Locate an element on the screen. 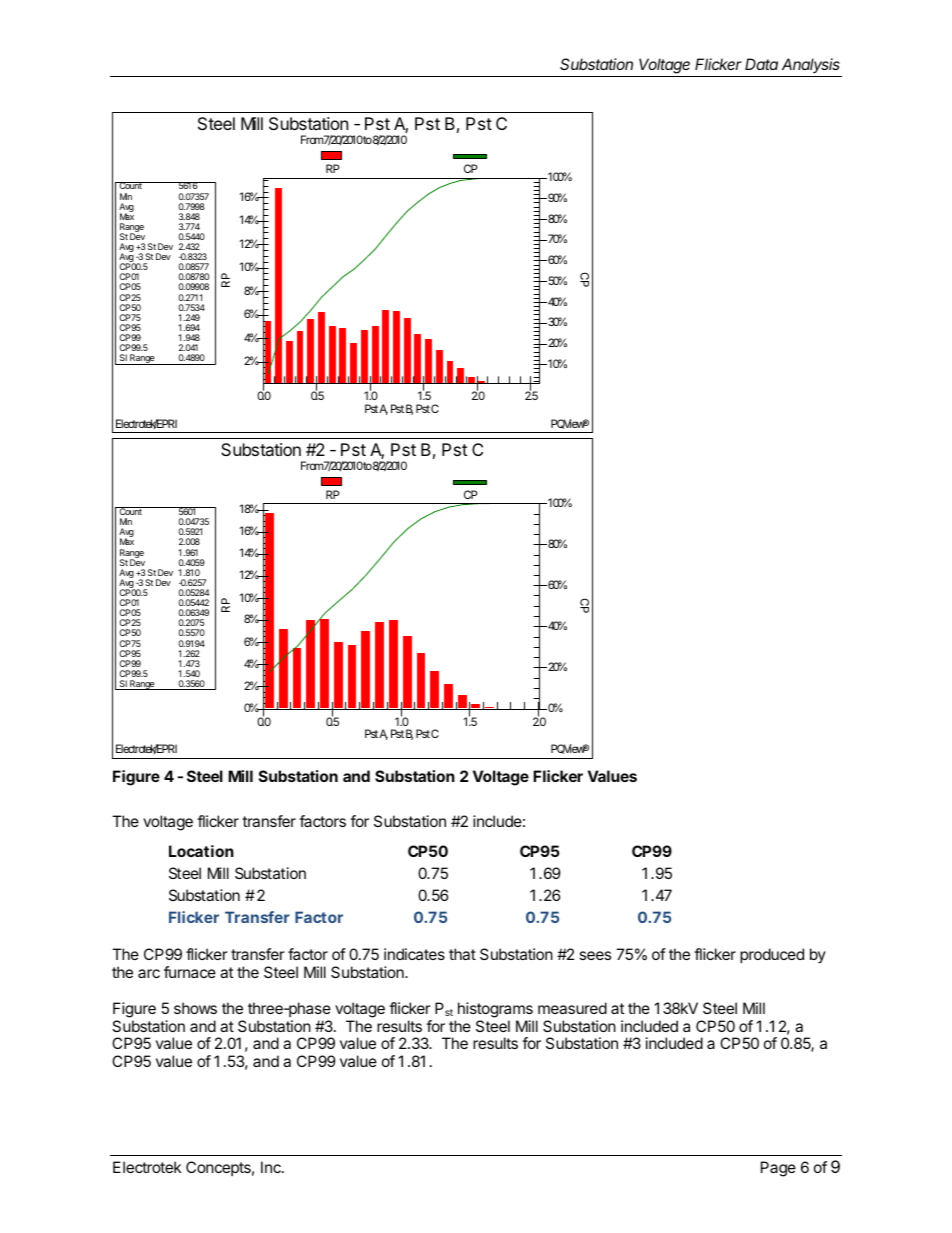  measured is located at coordinates (572, 1008).
